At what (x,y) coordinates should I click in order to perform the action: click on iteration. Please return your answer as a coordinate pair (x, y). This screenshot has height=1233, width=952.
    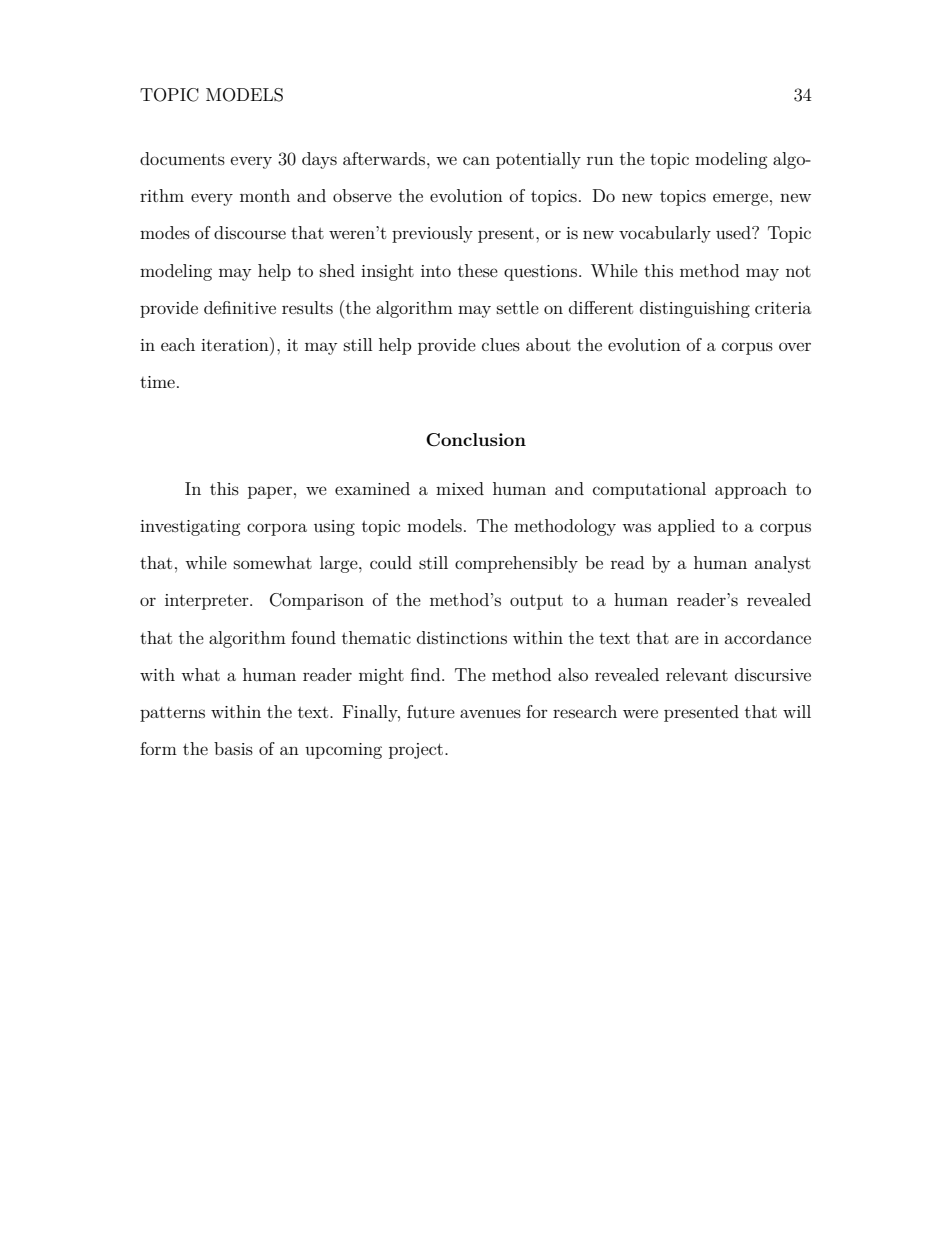
    Looking at the image, I should click on (236, 344).
